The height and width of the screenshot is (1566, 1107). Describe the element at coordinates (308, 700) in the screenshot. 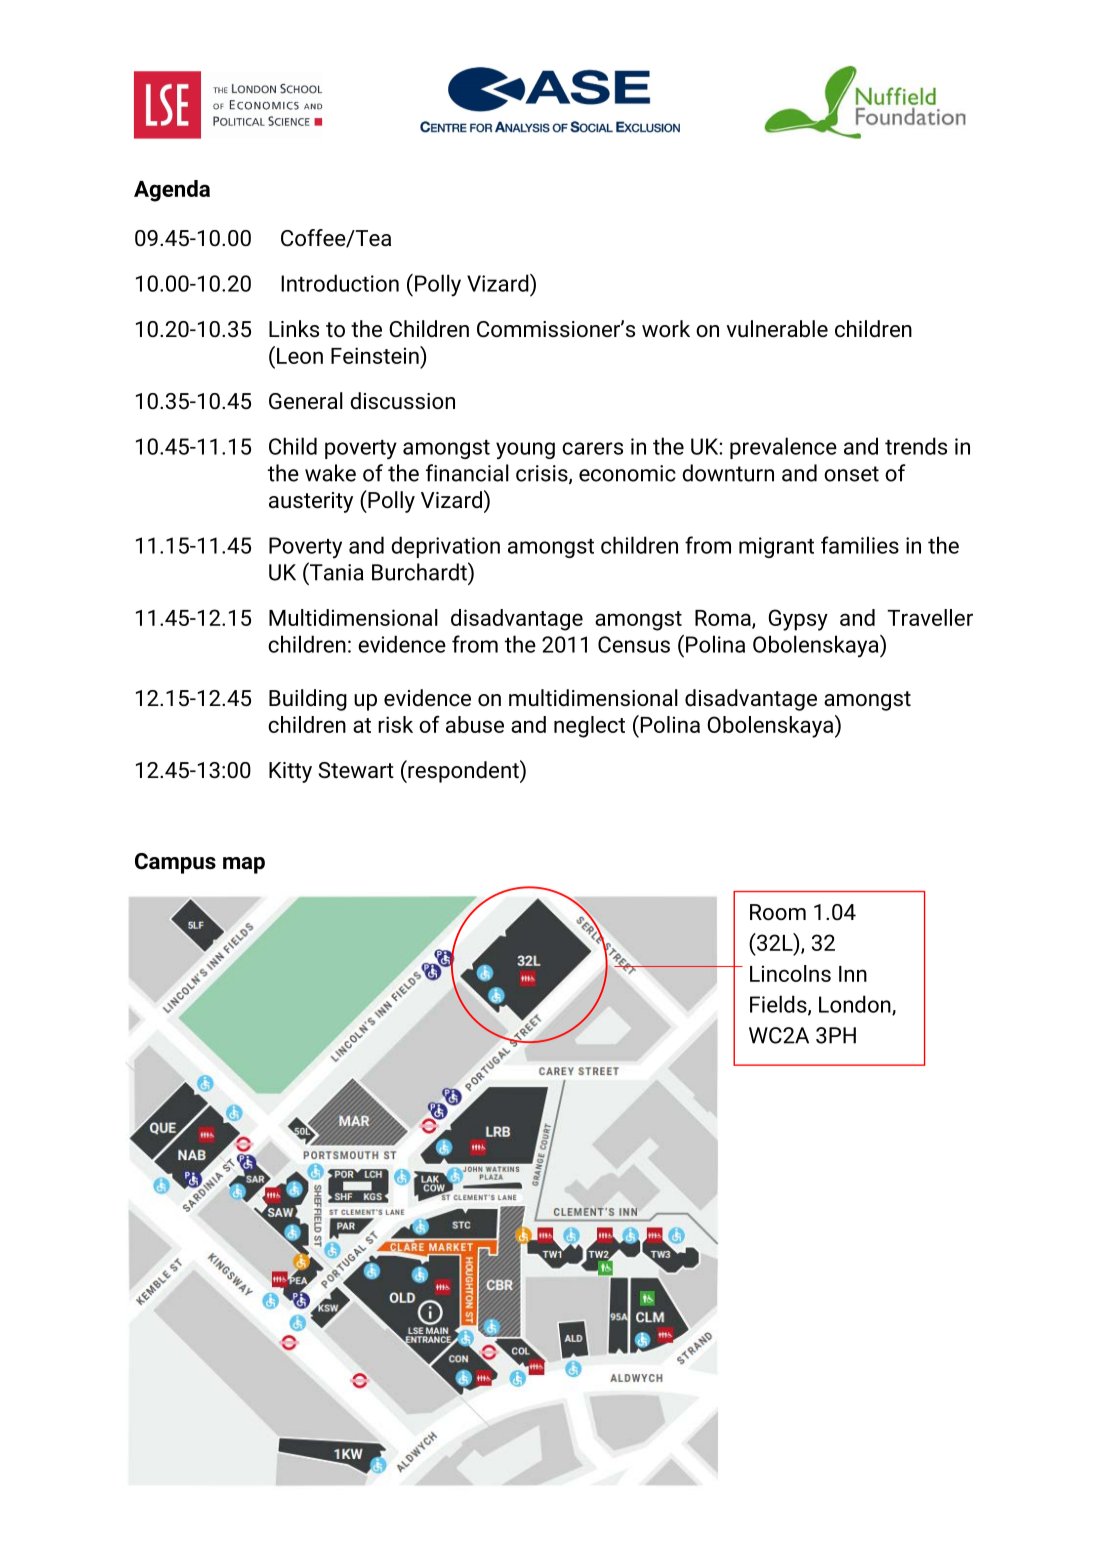

I see `Building` at that location.
